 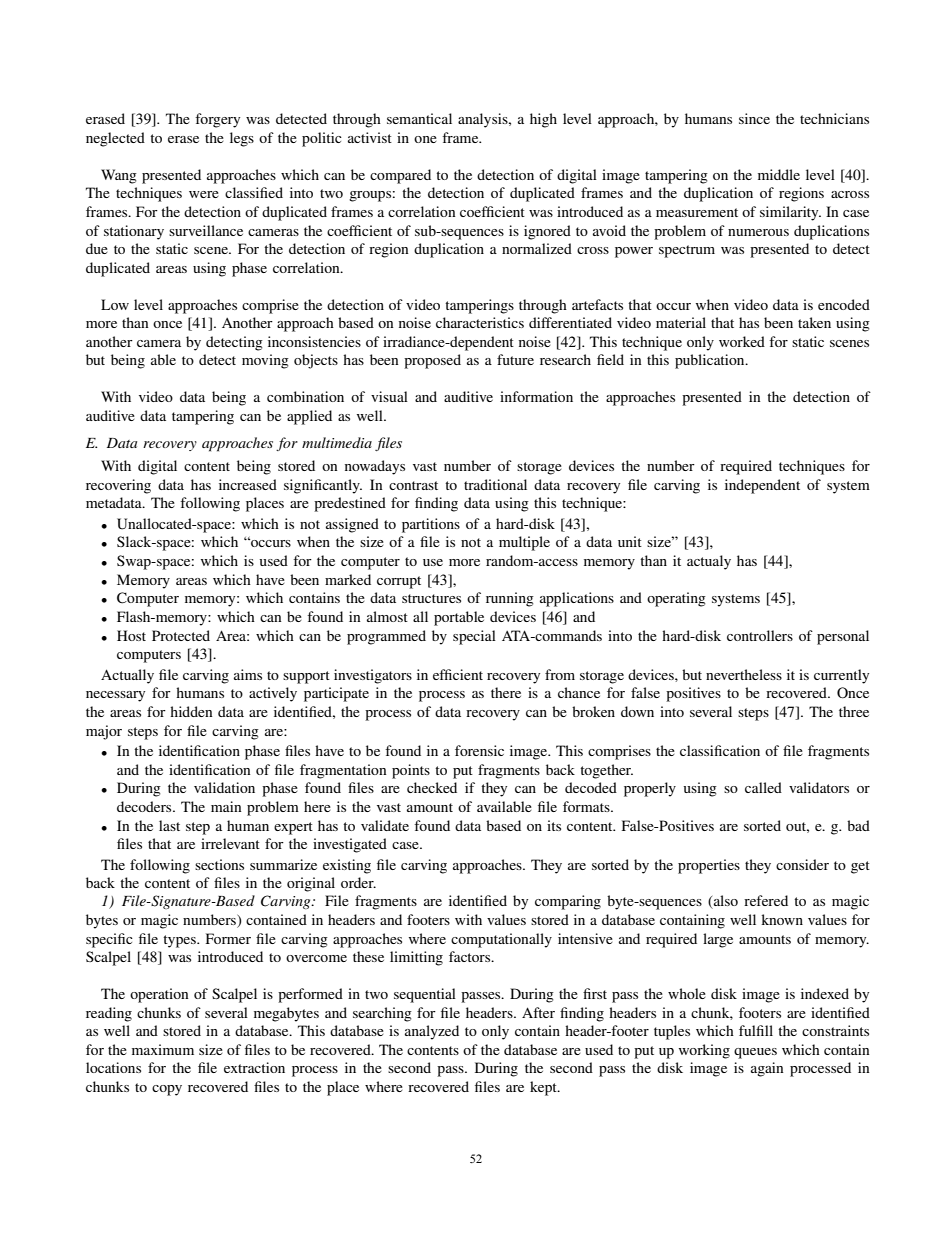 I want to click on analyzed, so click(x=432, y=1032).
